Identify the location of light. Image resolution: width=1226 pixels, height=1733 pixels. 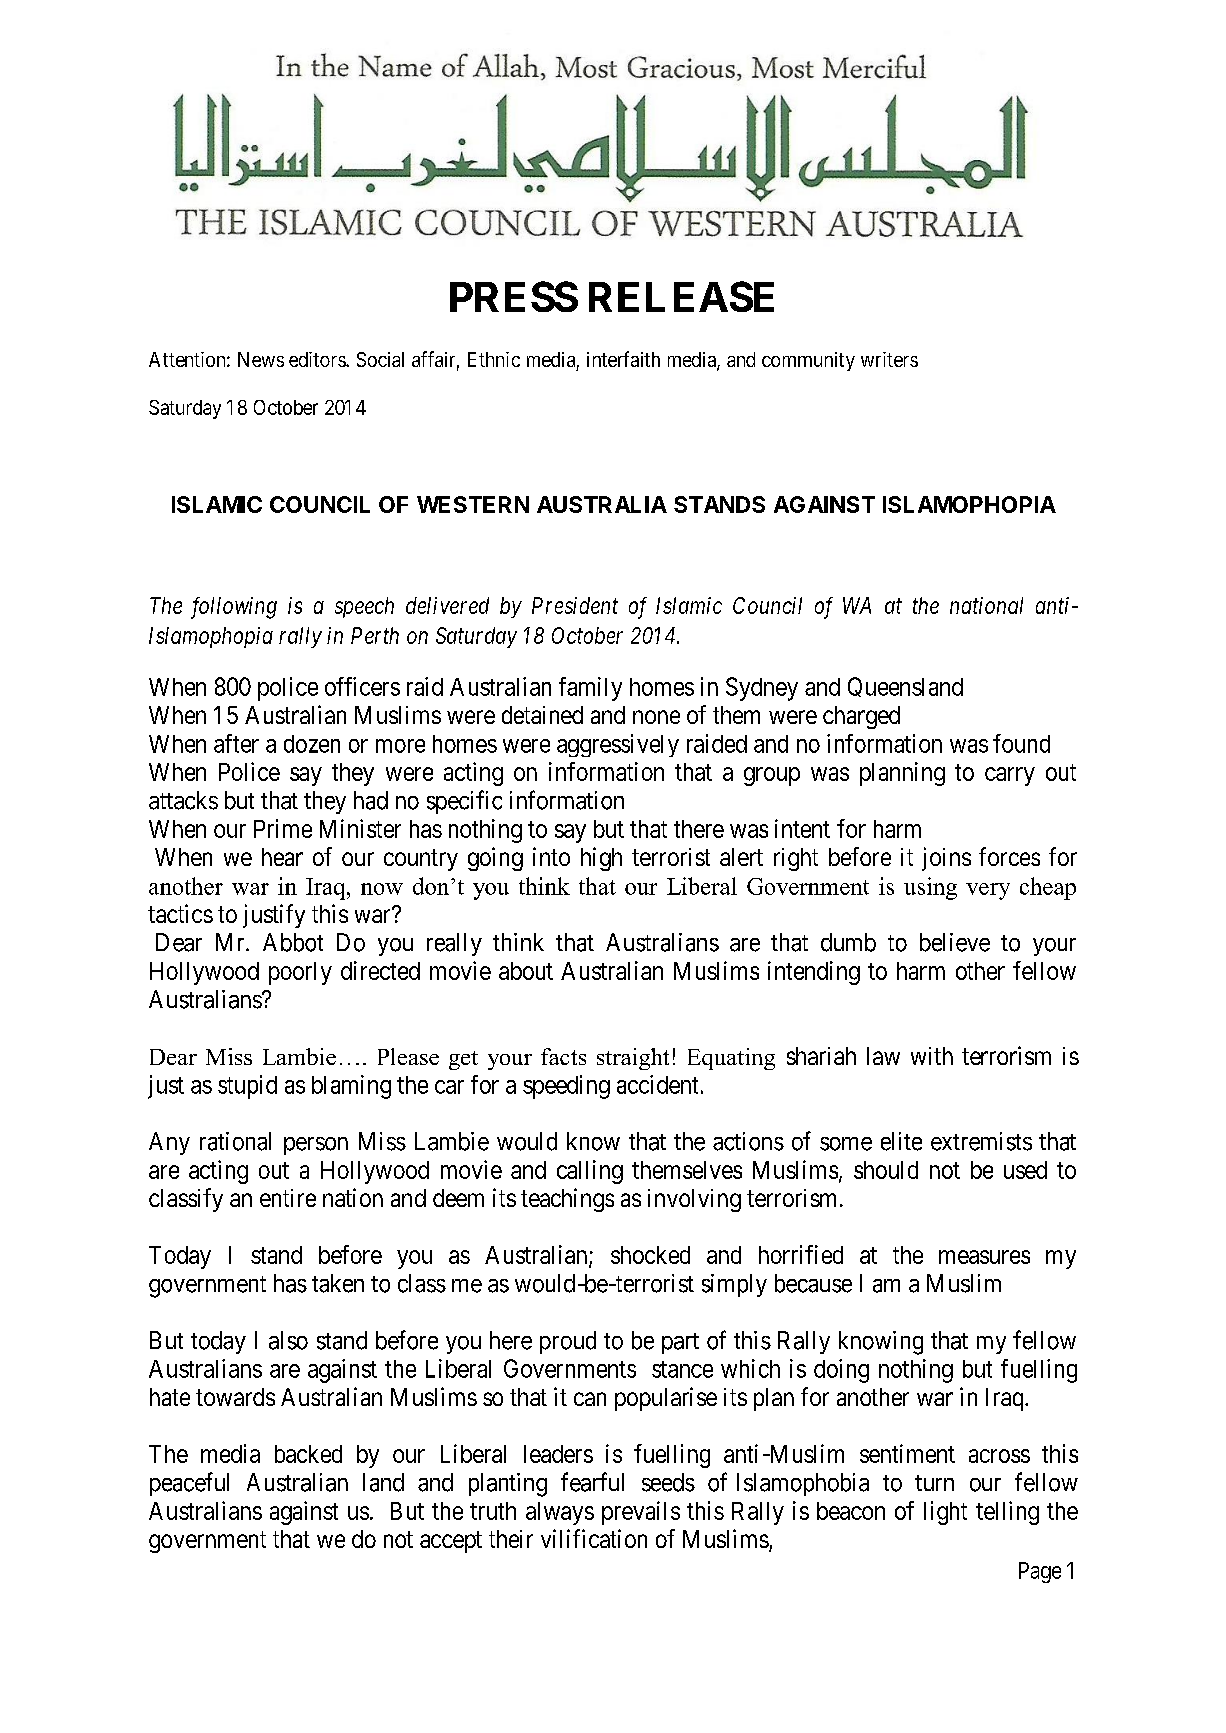
(945, 1513).
